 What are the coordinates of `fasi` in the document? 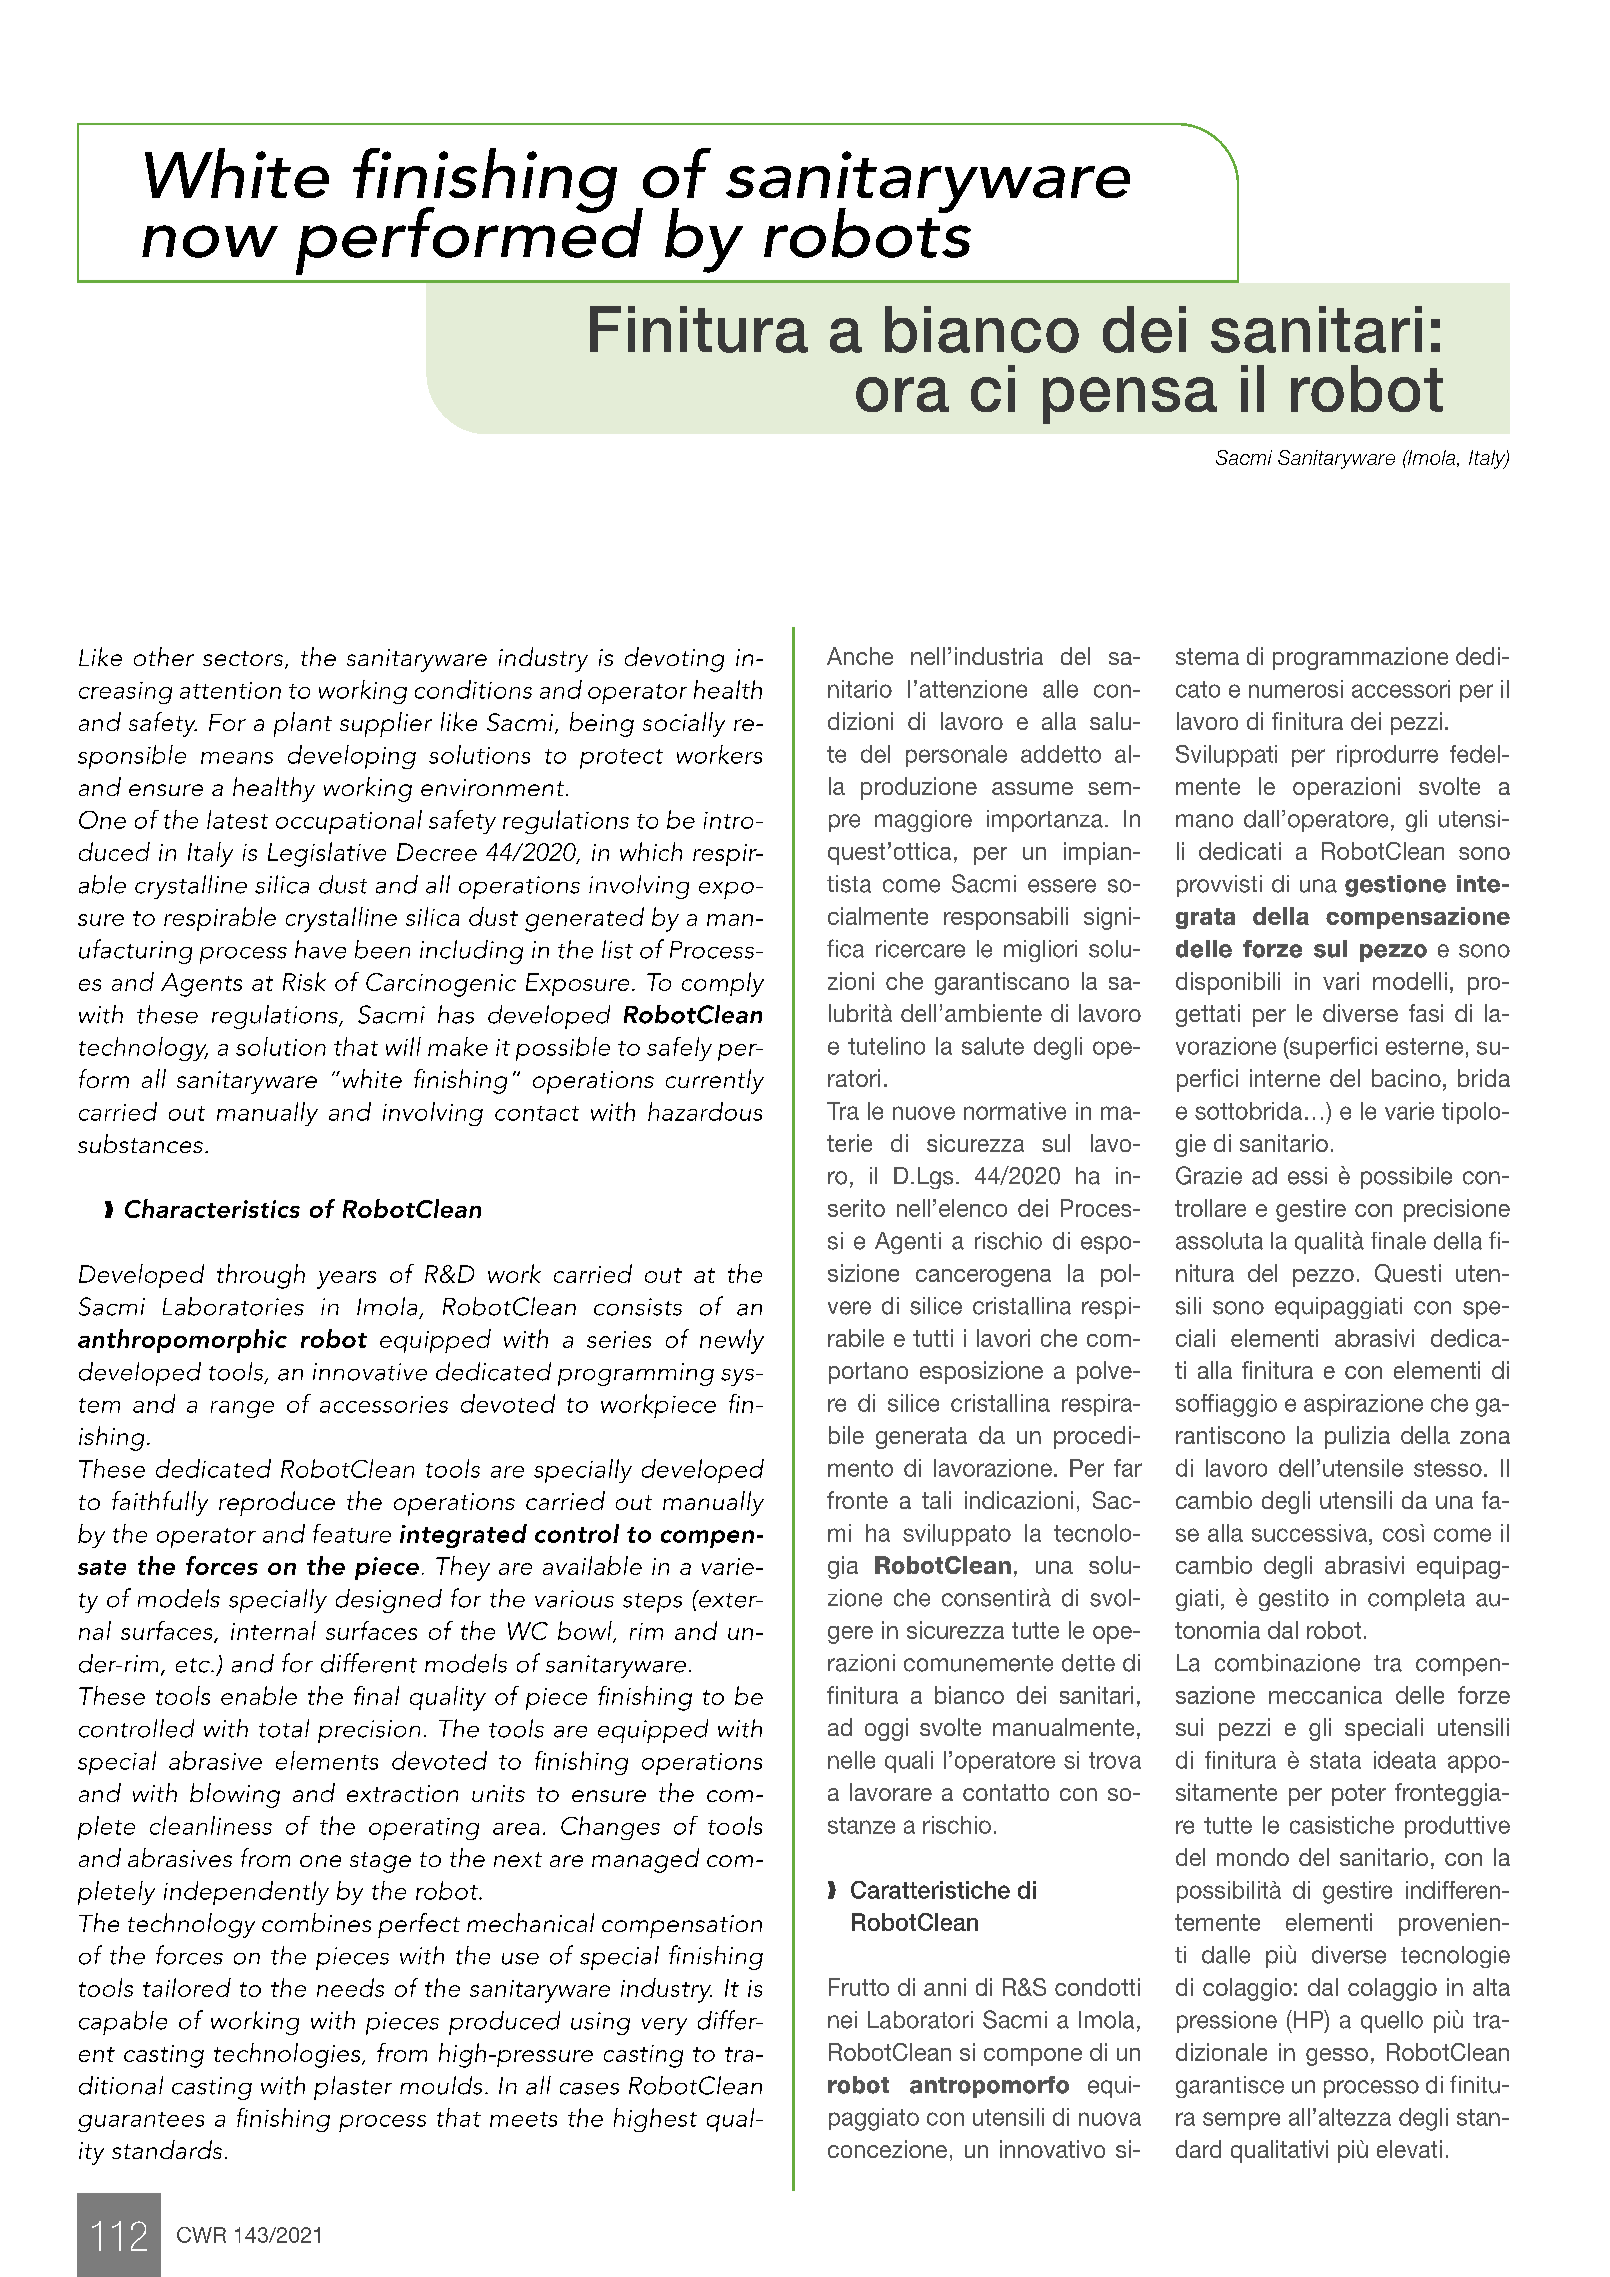 It's located at (1426, 1013).
